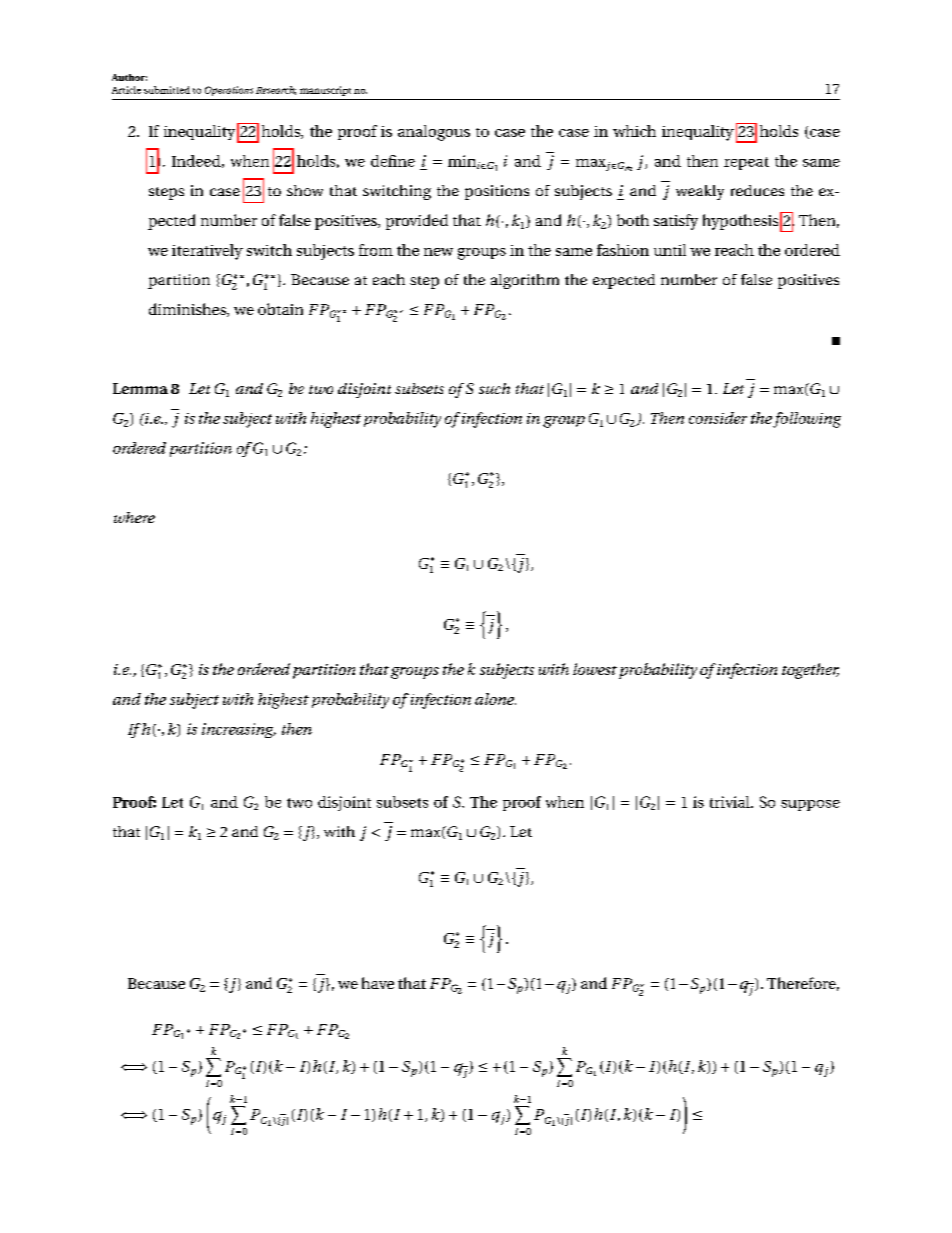 The height and width of the image is (1233, 952). I want to click on suppose, so click(810, 805).
